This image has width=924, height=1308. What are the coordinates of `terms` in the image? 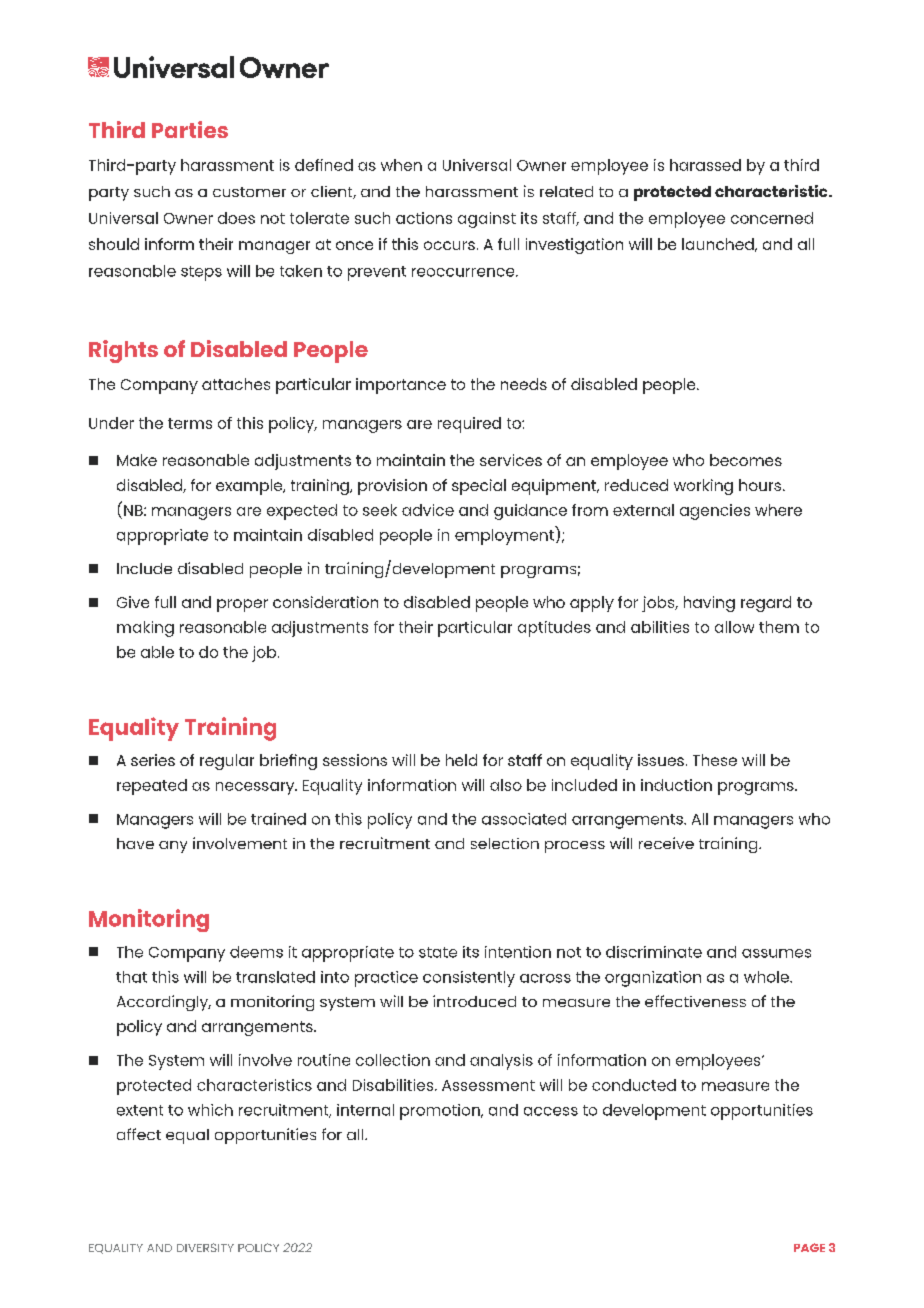 It's located at (190, 423).
